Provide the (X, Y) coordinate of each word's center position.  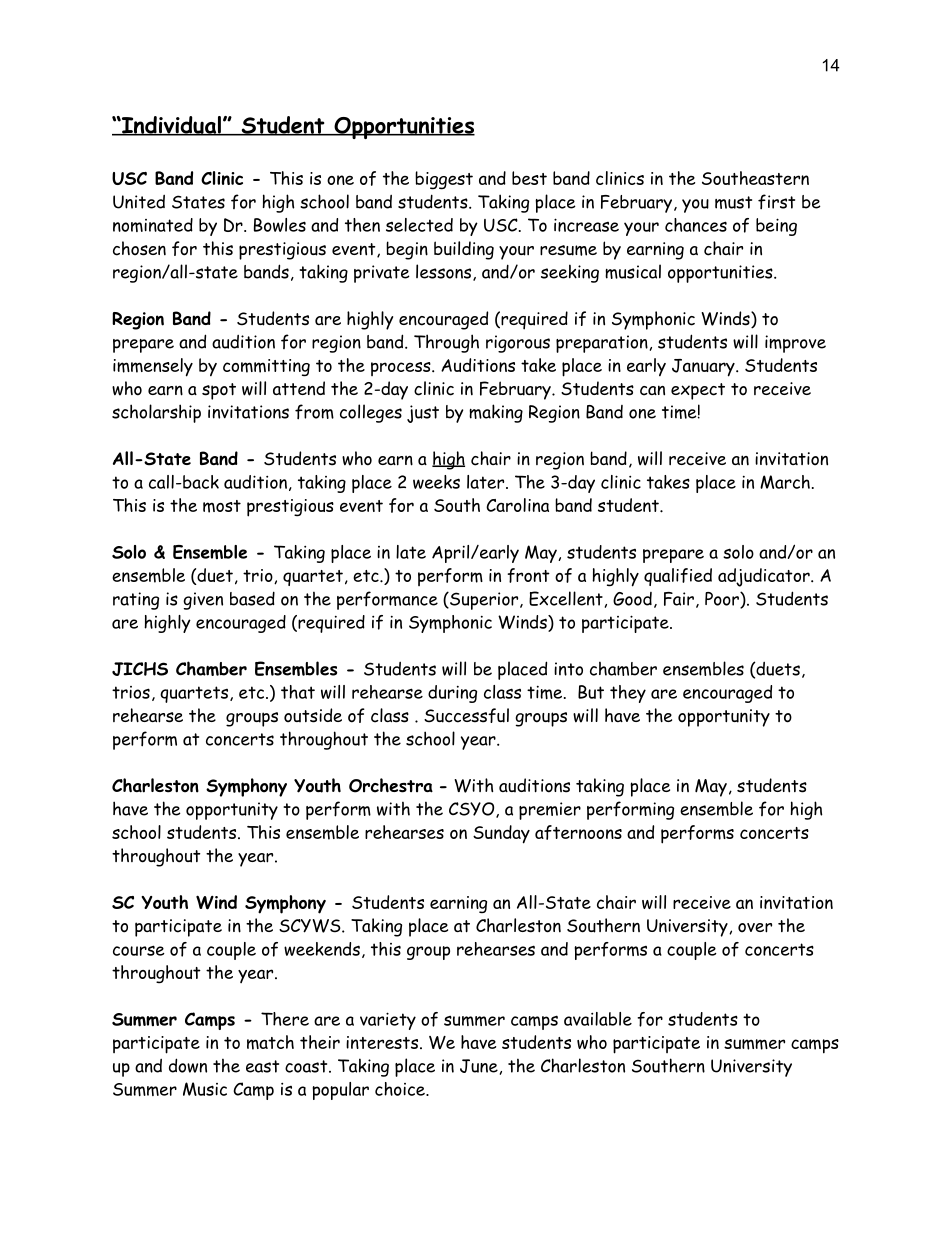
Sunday (501, 834)
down (188, 1065)
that (298, 692)
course (139, 950)
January (704, 368)
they (628, 694)
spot (219, 391)
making (496, 413)
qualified (678, 577)
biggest (444, 180)
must (733, 202)
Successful (466, 715)
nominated (153, 225)
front (528, 575)
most (222, 506)
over (755, 928)
